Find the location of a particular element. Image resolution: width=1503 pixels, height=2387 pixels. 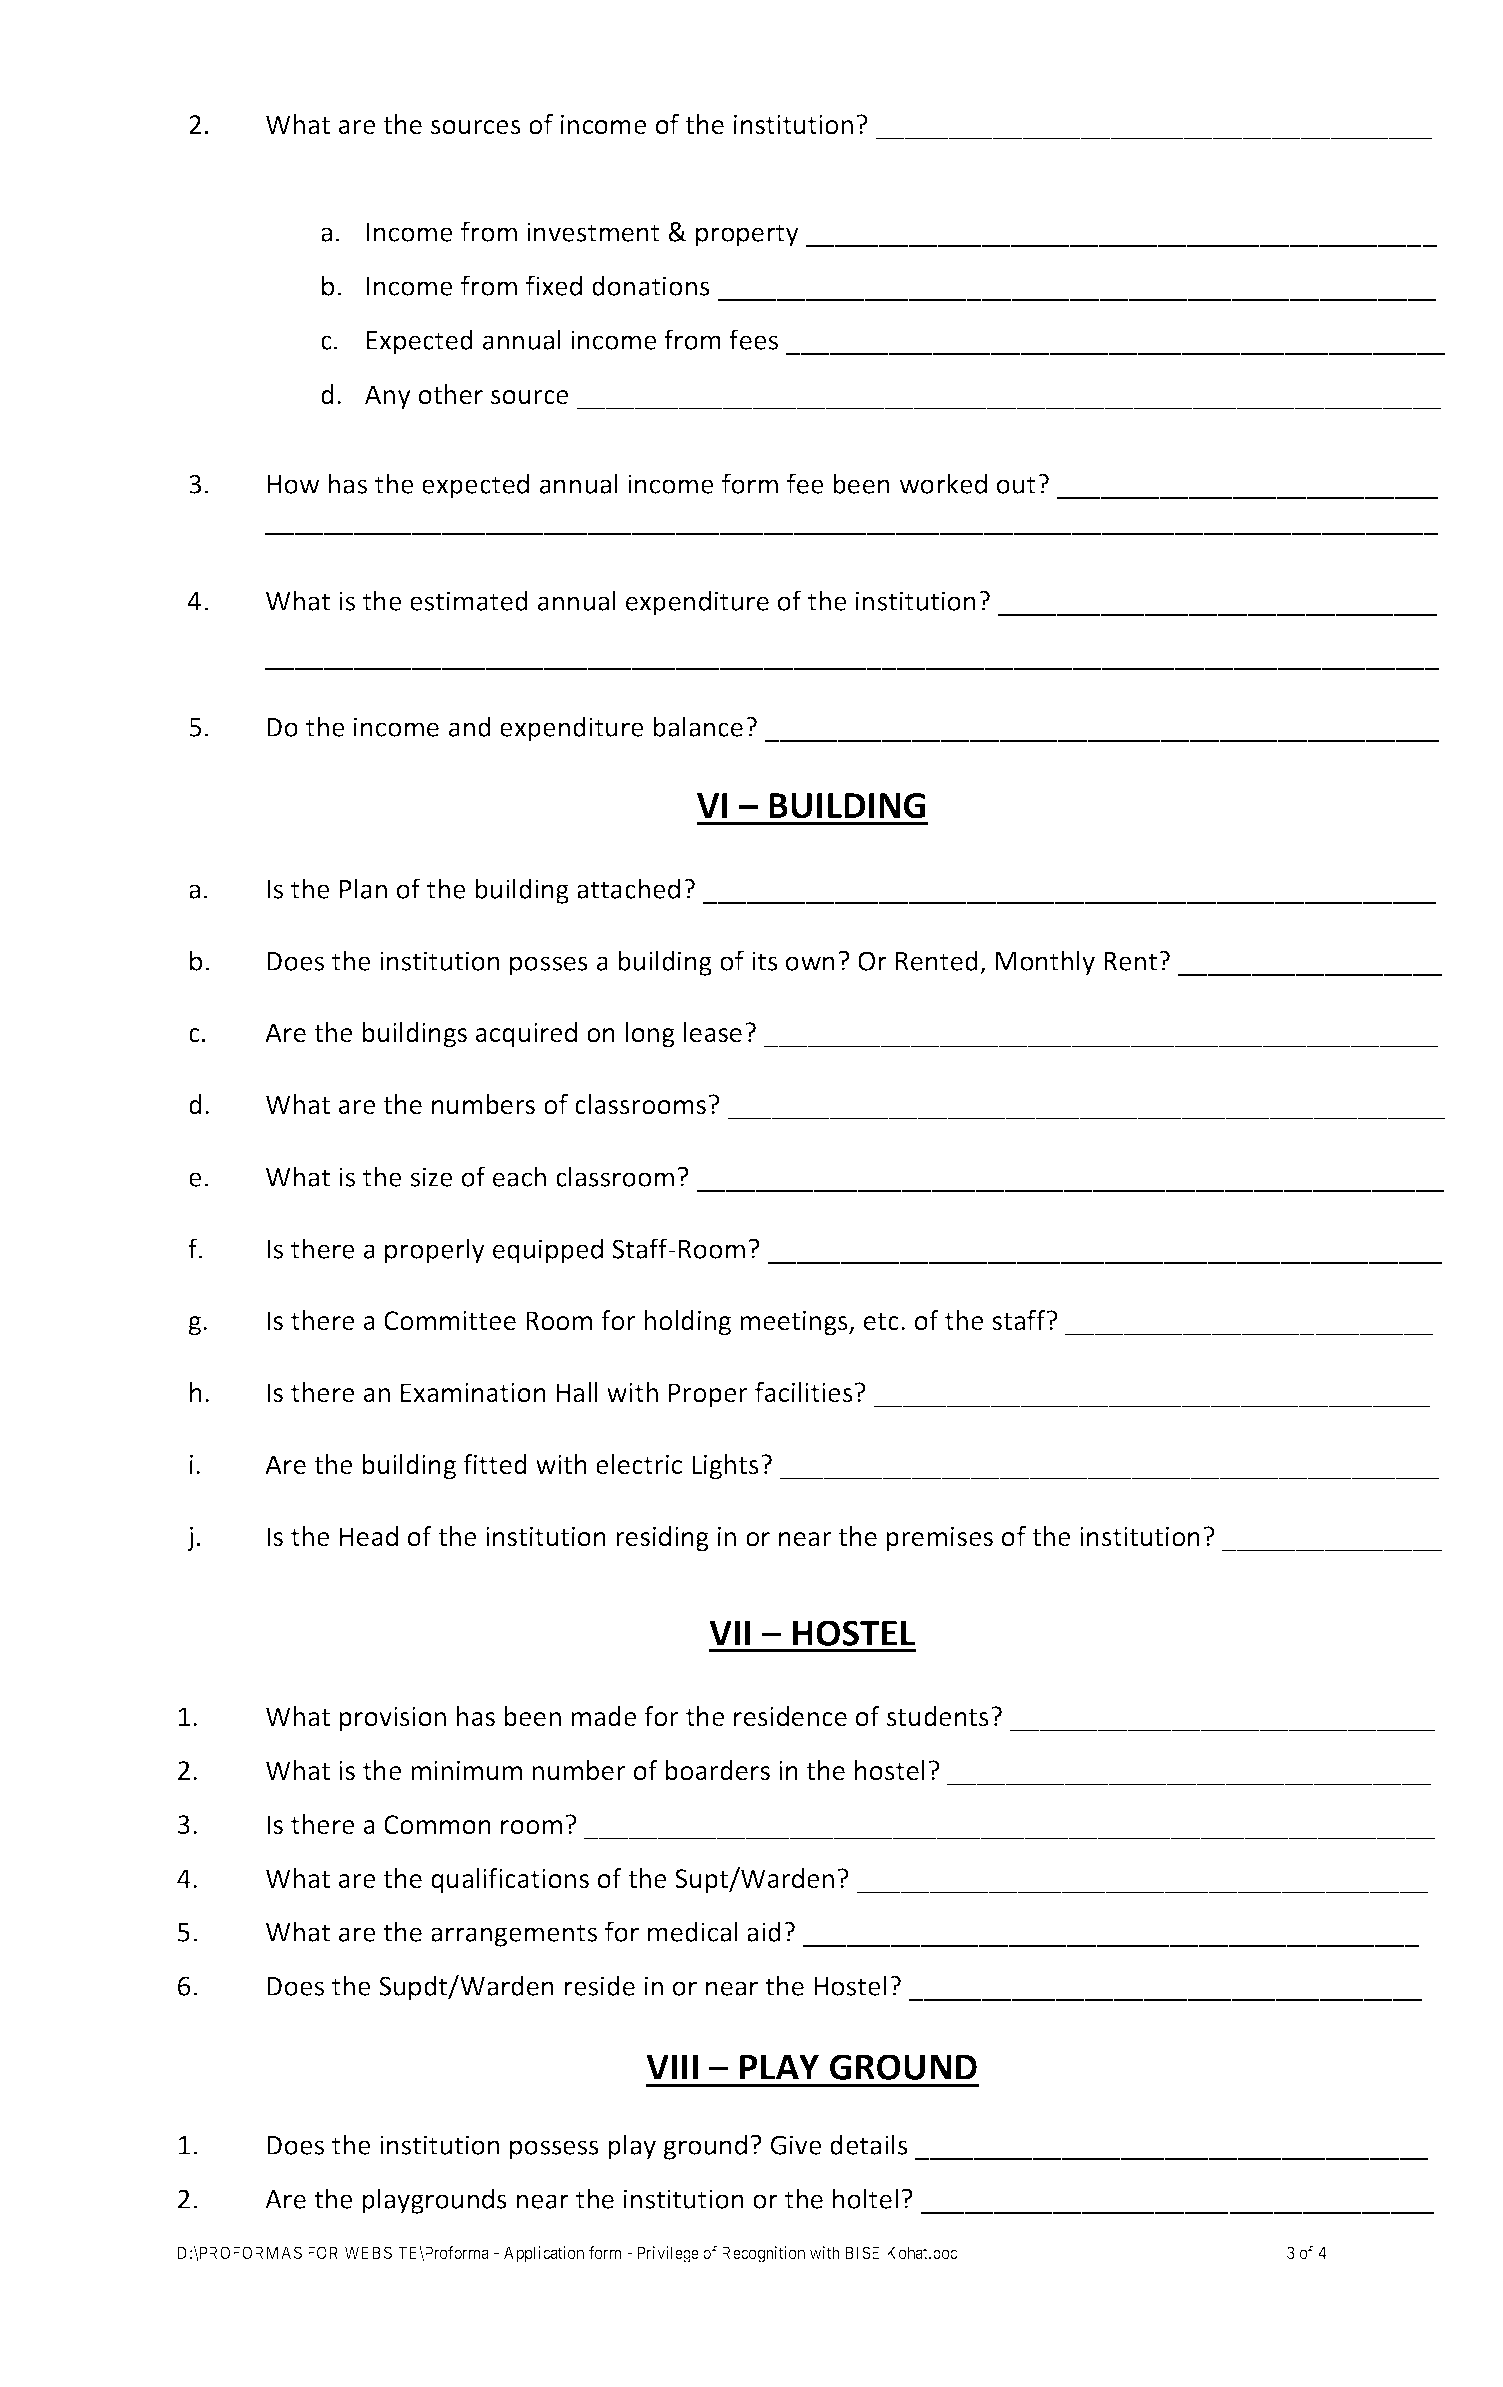

size is located at coordinates (431, 1177).
